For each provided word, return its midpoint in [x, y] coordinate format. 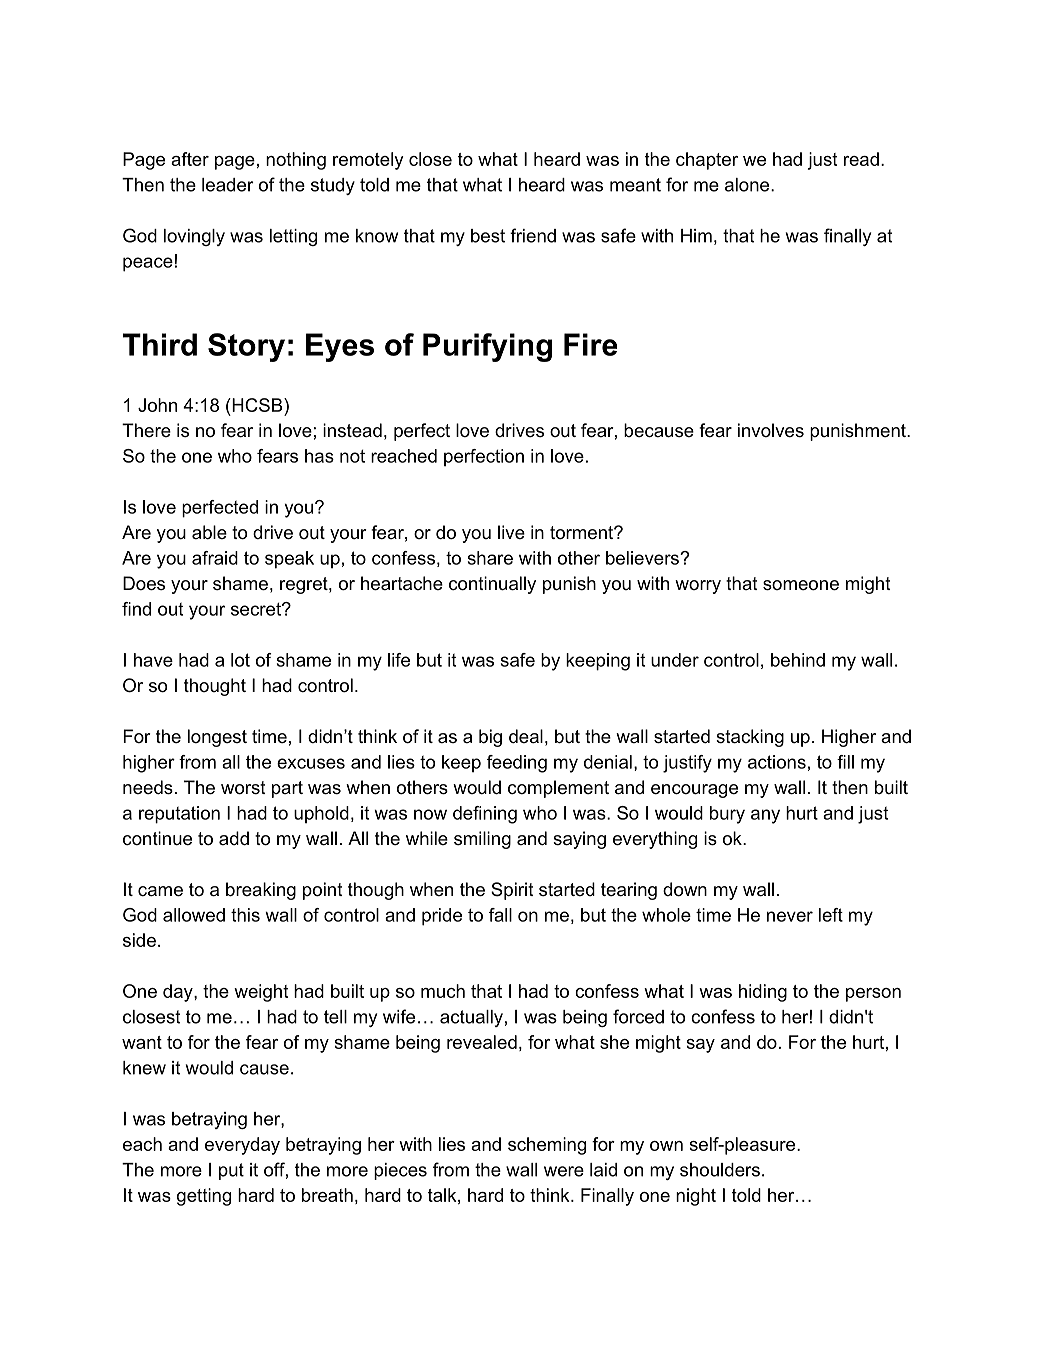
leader [228, 185]
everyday [242, 1146]
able [209, 532]
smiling [482, 840]
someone [801, 585]
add [234, 838]
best [488, 236]
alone [748, 185]
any [765, 816]
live [511, 532]
